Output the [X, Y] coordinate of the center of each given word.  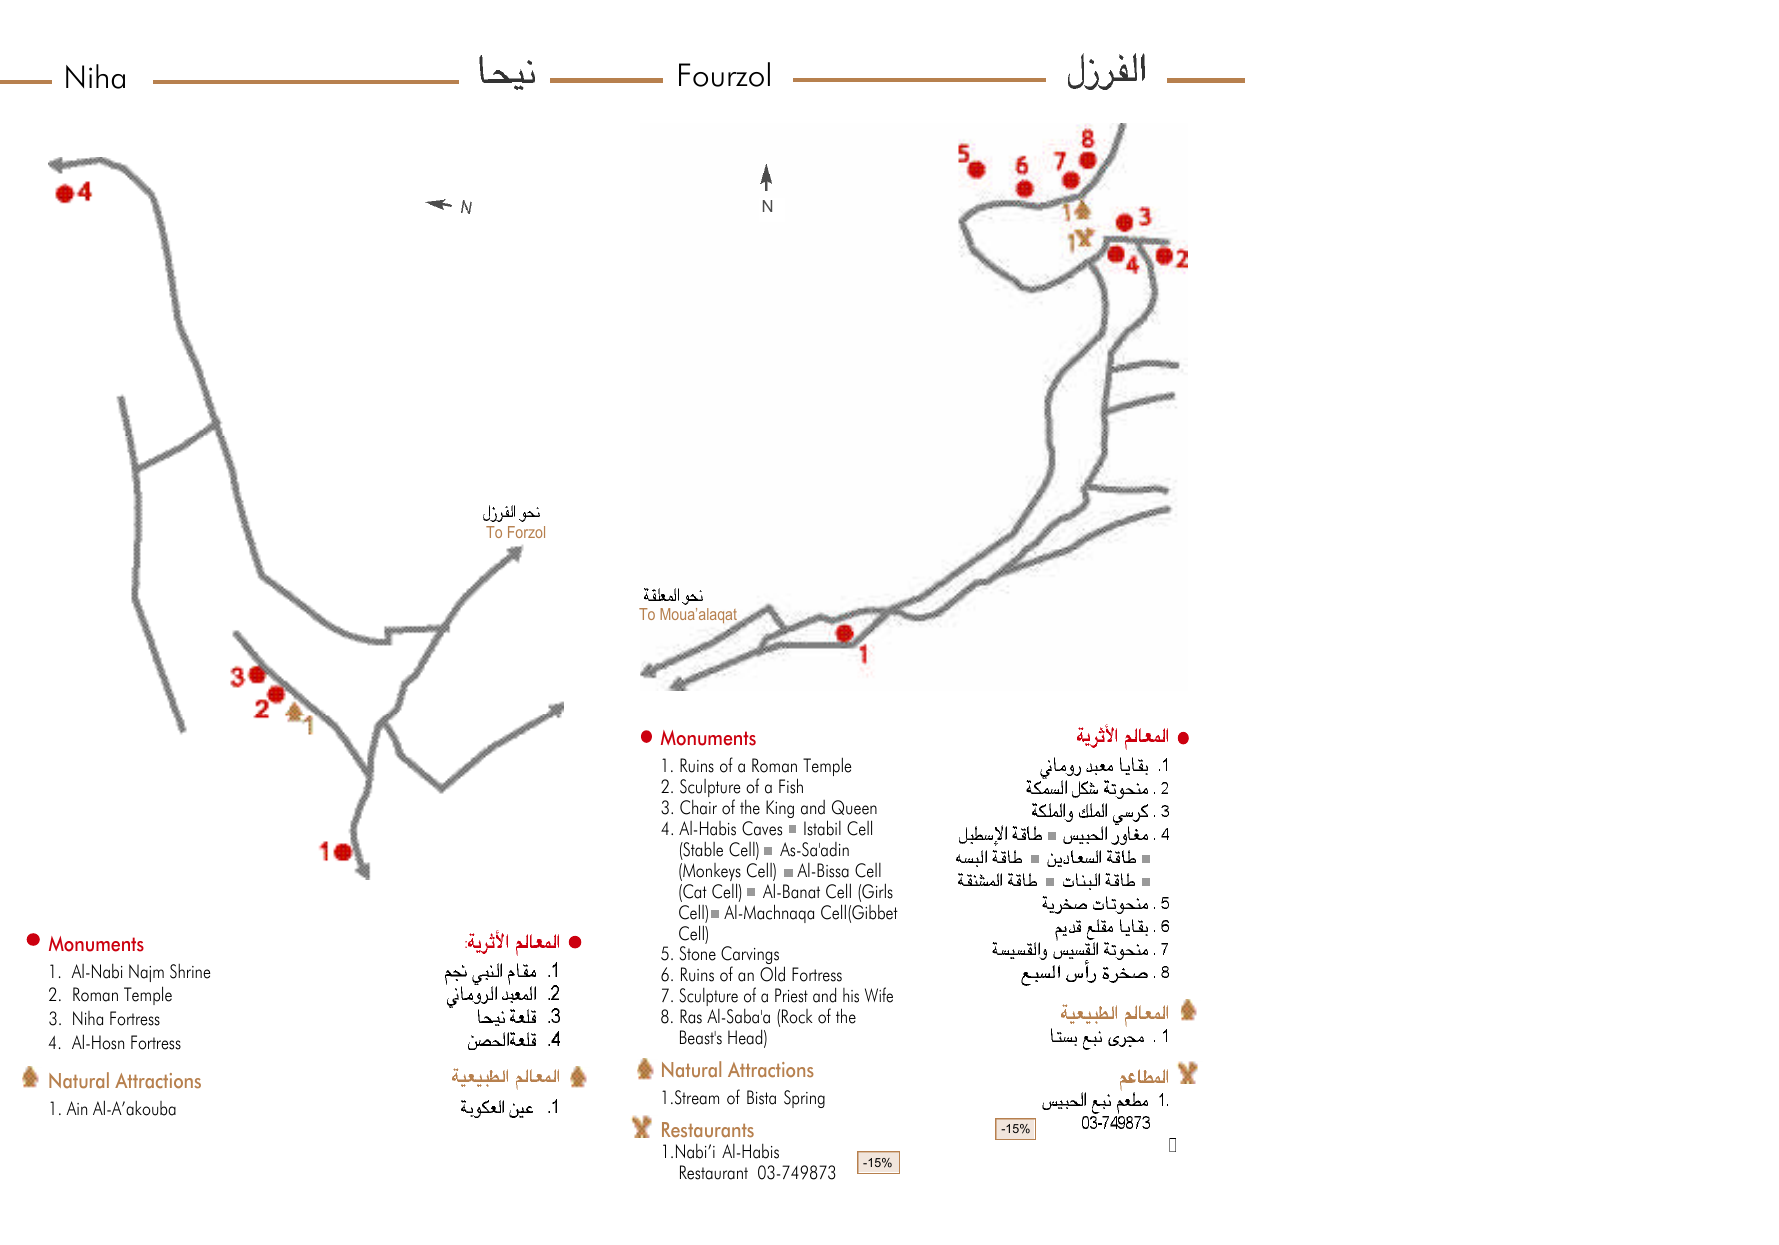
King [780, 809]
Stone [698, 953]
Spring [804, 1099]
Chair [698, 807]
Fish [791, 786]
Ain [76, 1108]
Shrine [190, 971]
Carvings [750, 957]
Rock [797, 1016]
